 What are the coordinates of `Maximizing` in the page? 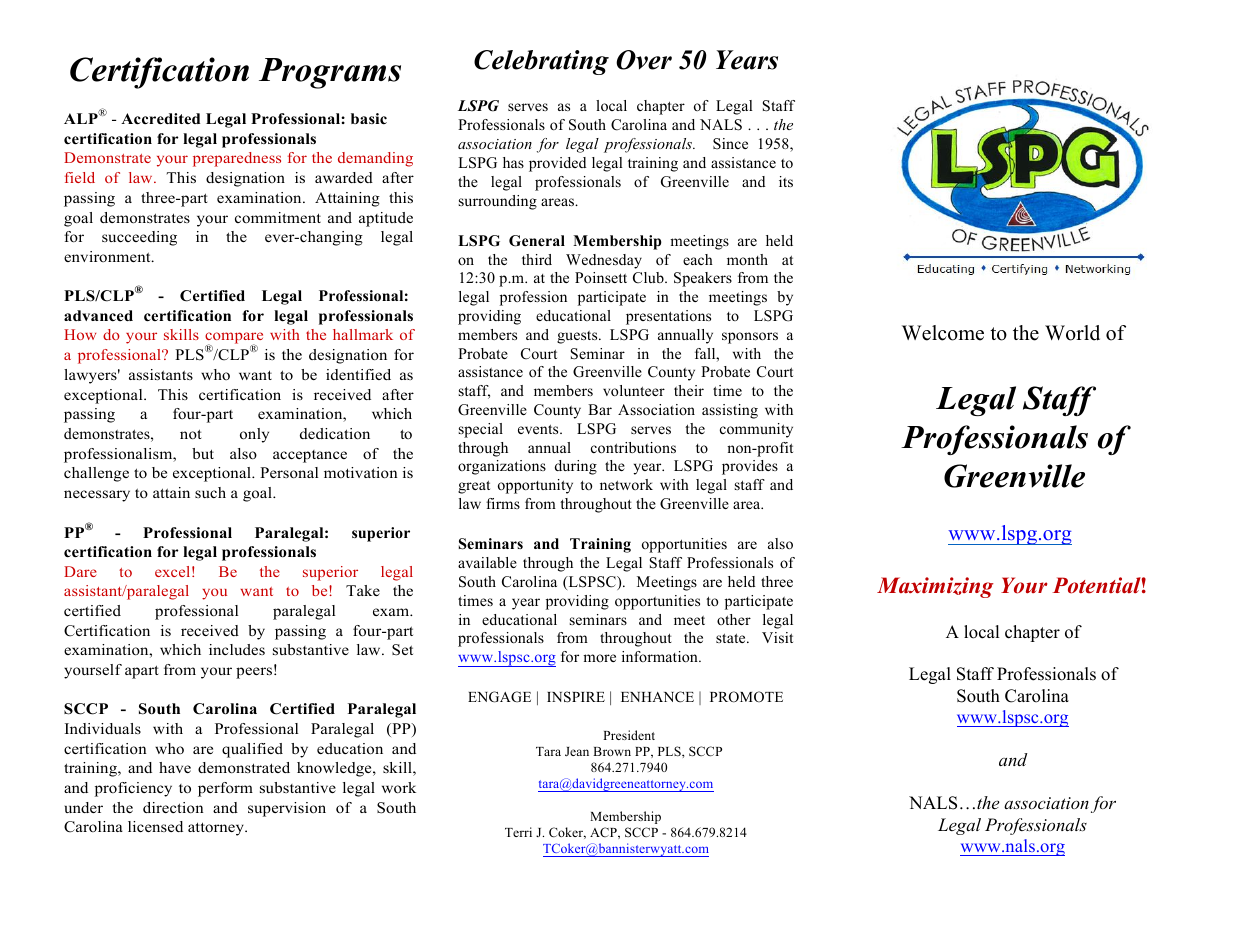 It's located at (935, 587).
